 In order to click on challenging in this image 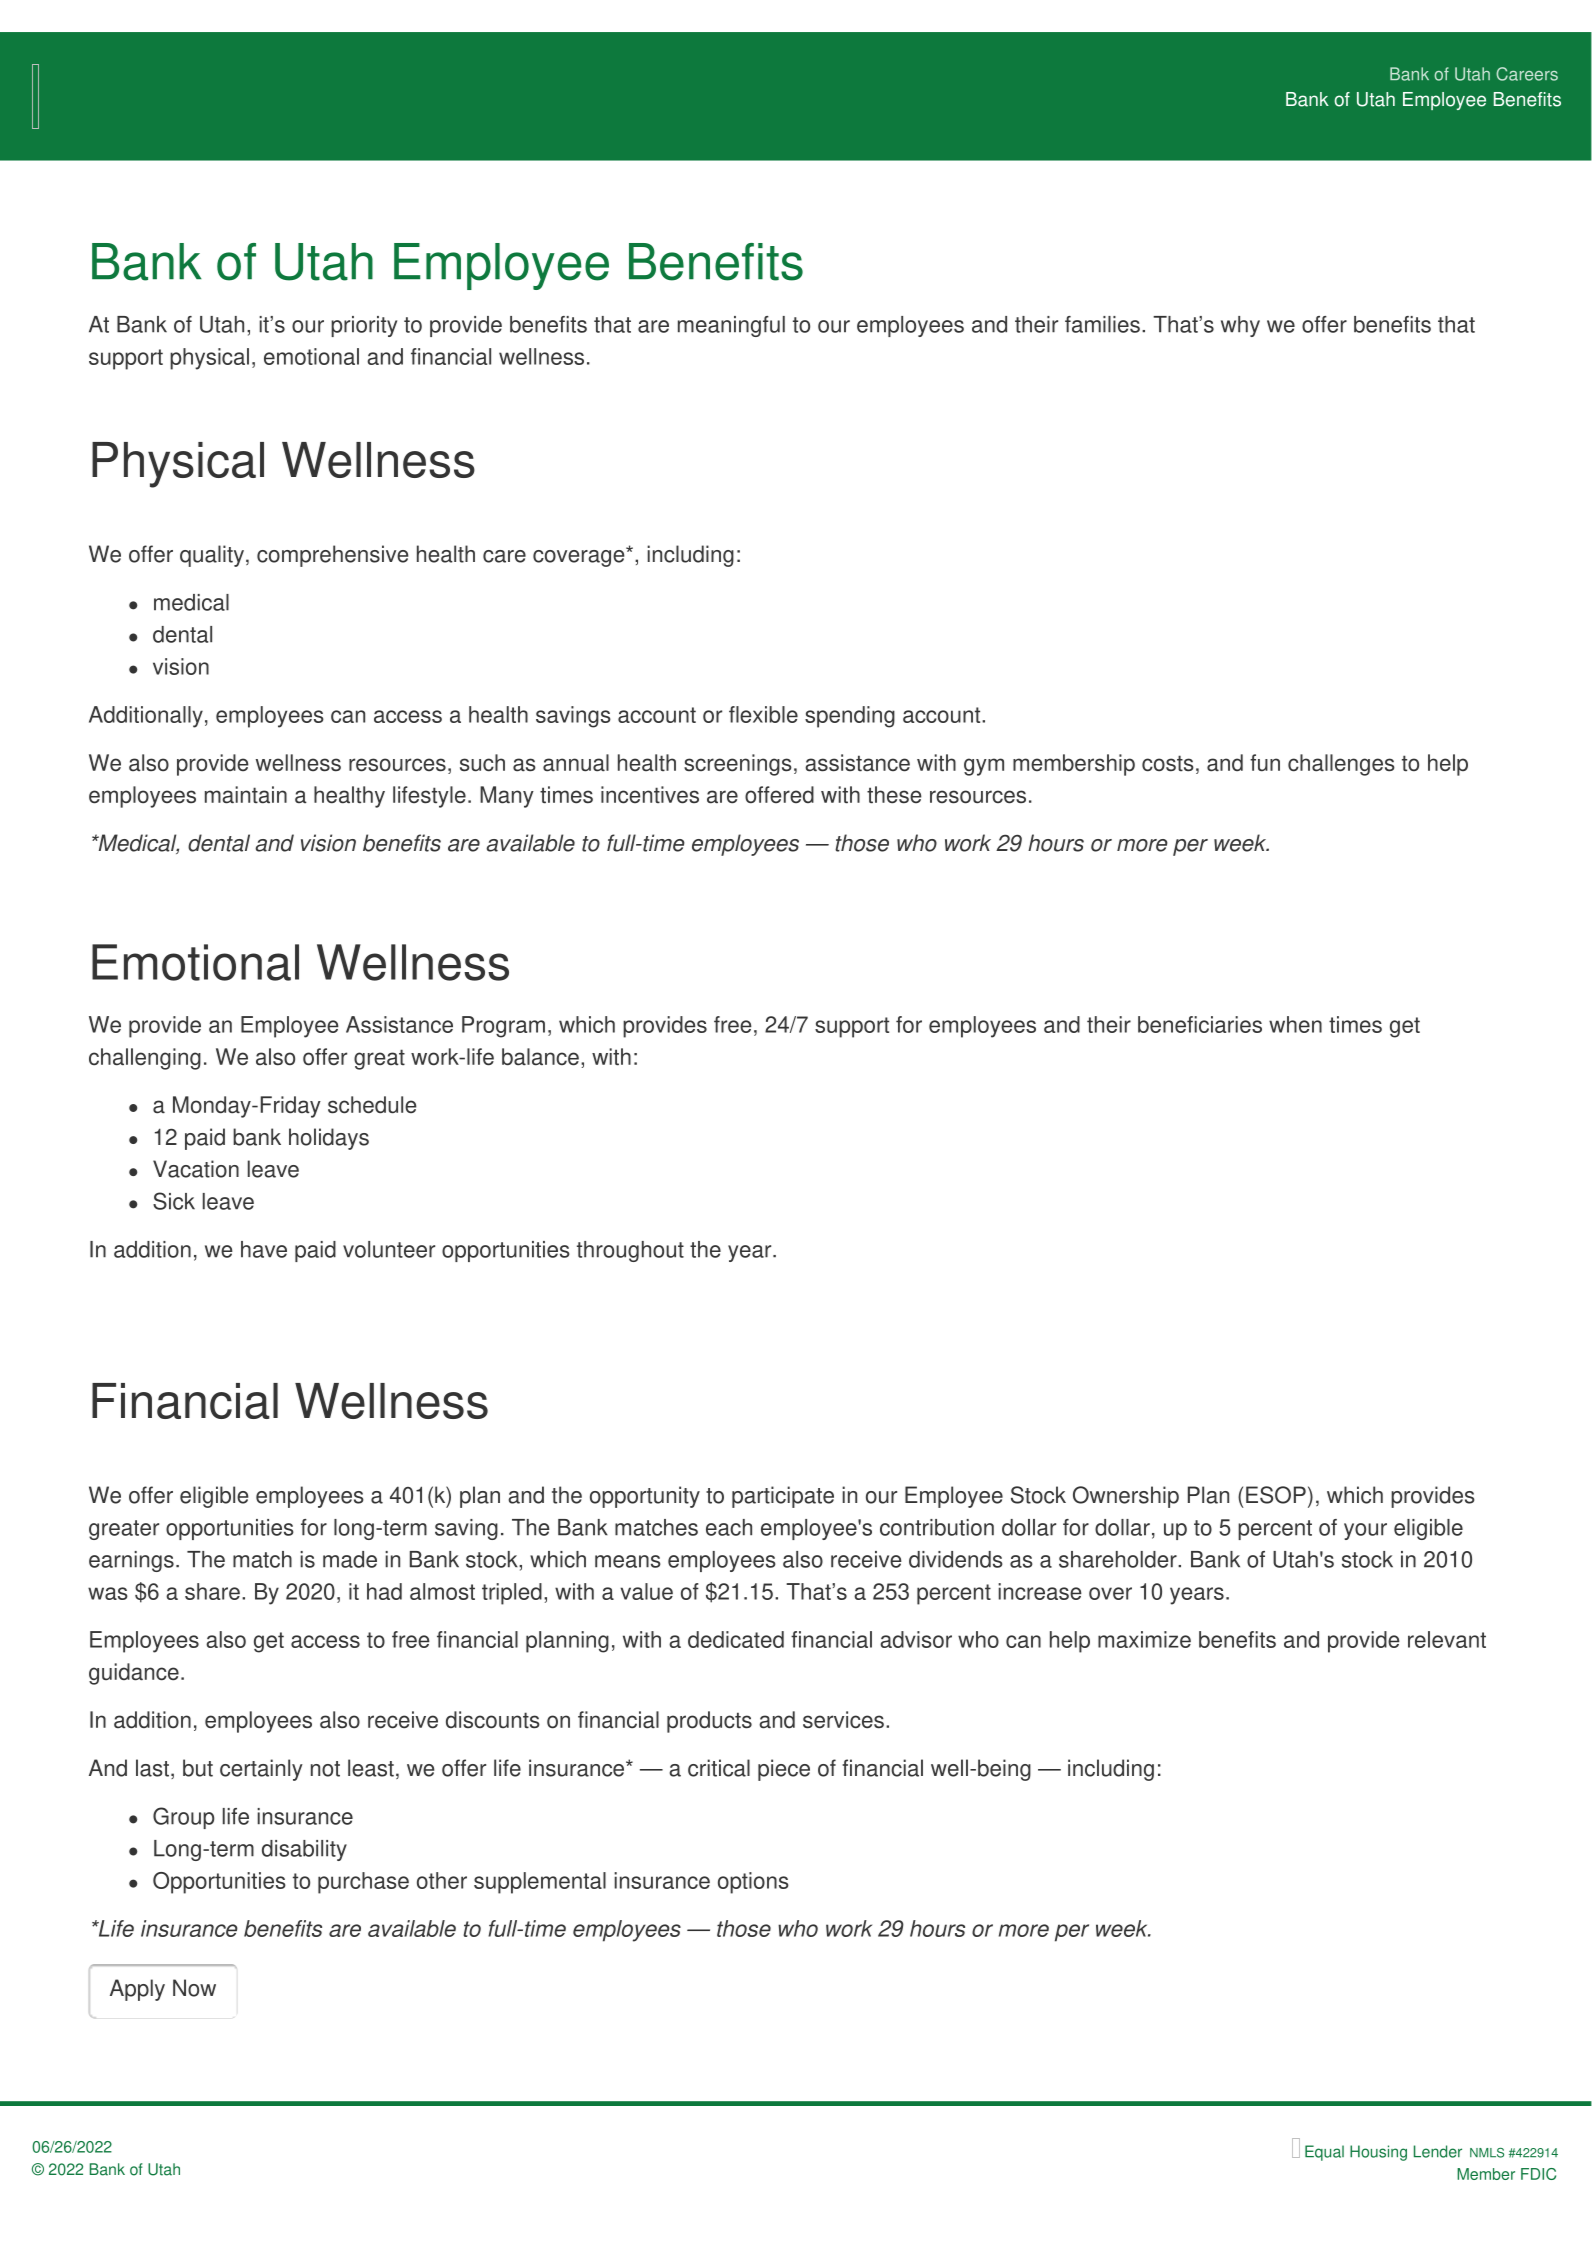, I will do `click(145, 1059)`.
